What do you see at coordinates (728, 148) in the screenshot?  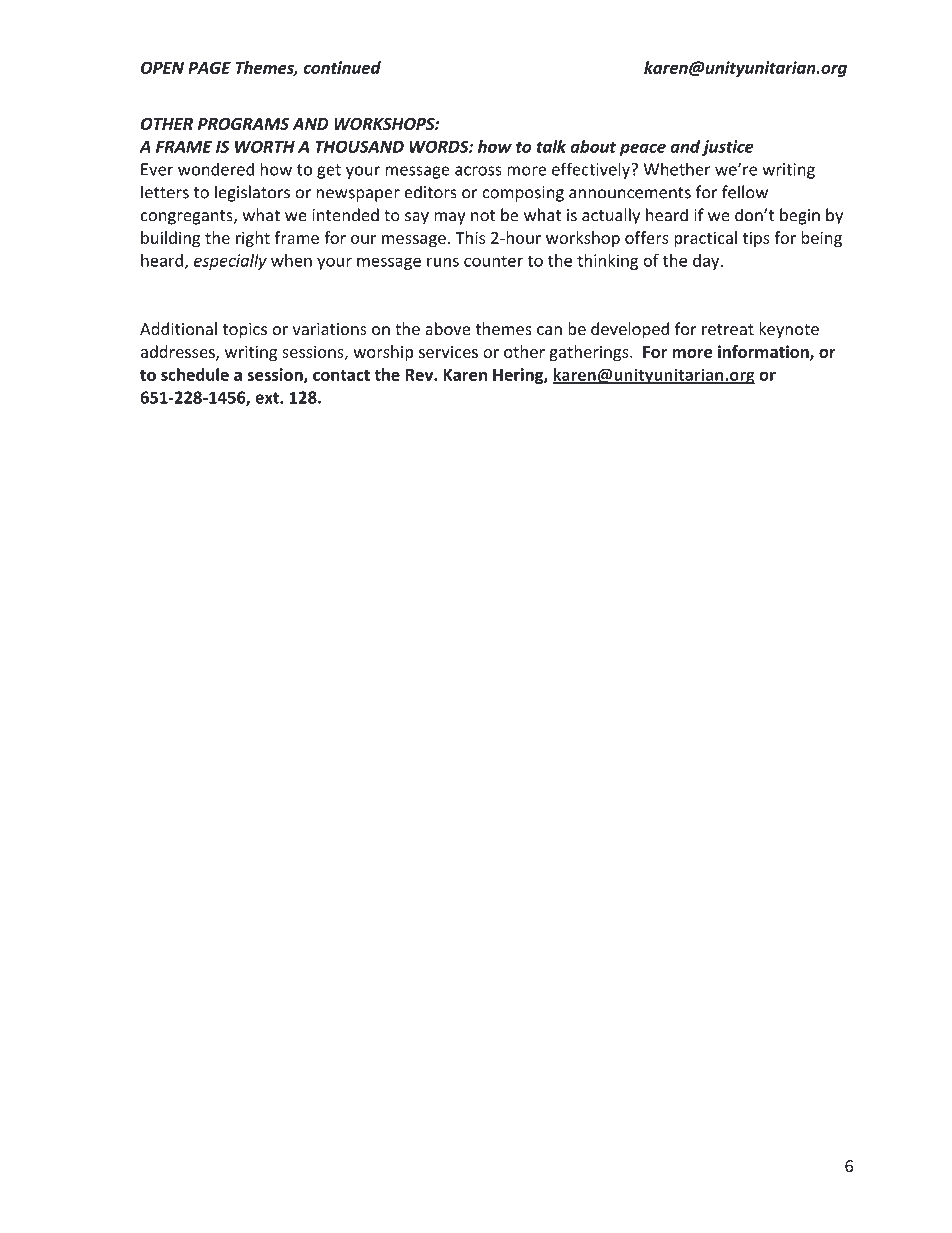 I see `justice` at bounding box center [728, 148].
